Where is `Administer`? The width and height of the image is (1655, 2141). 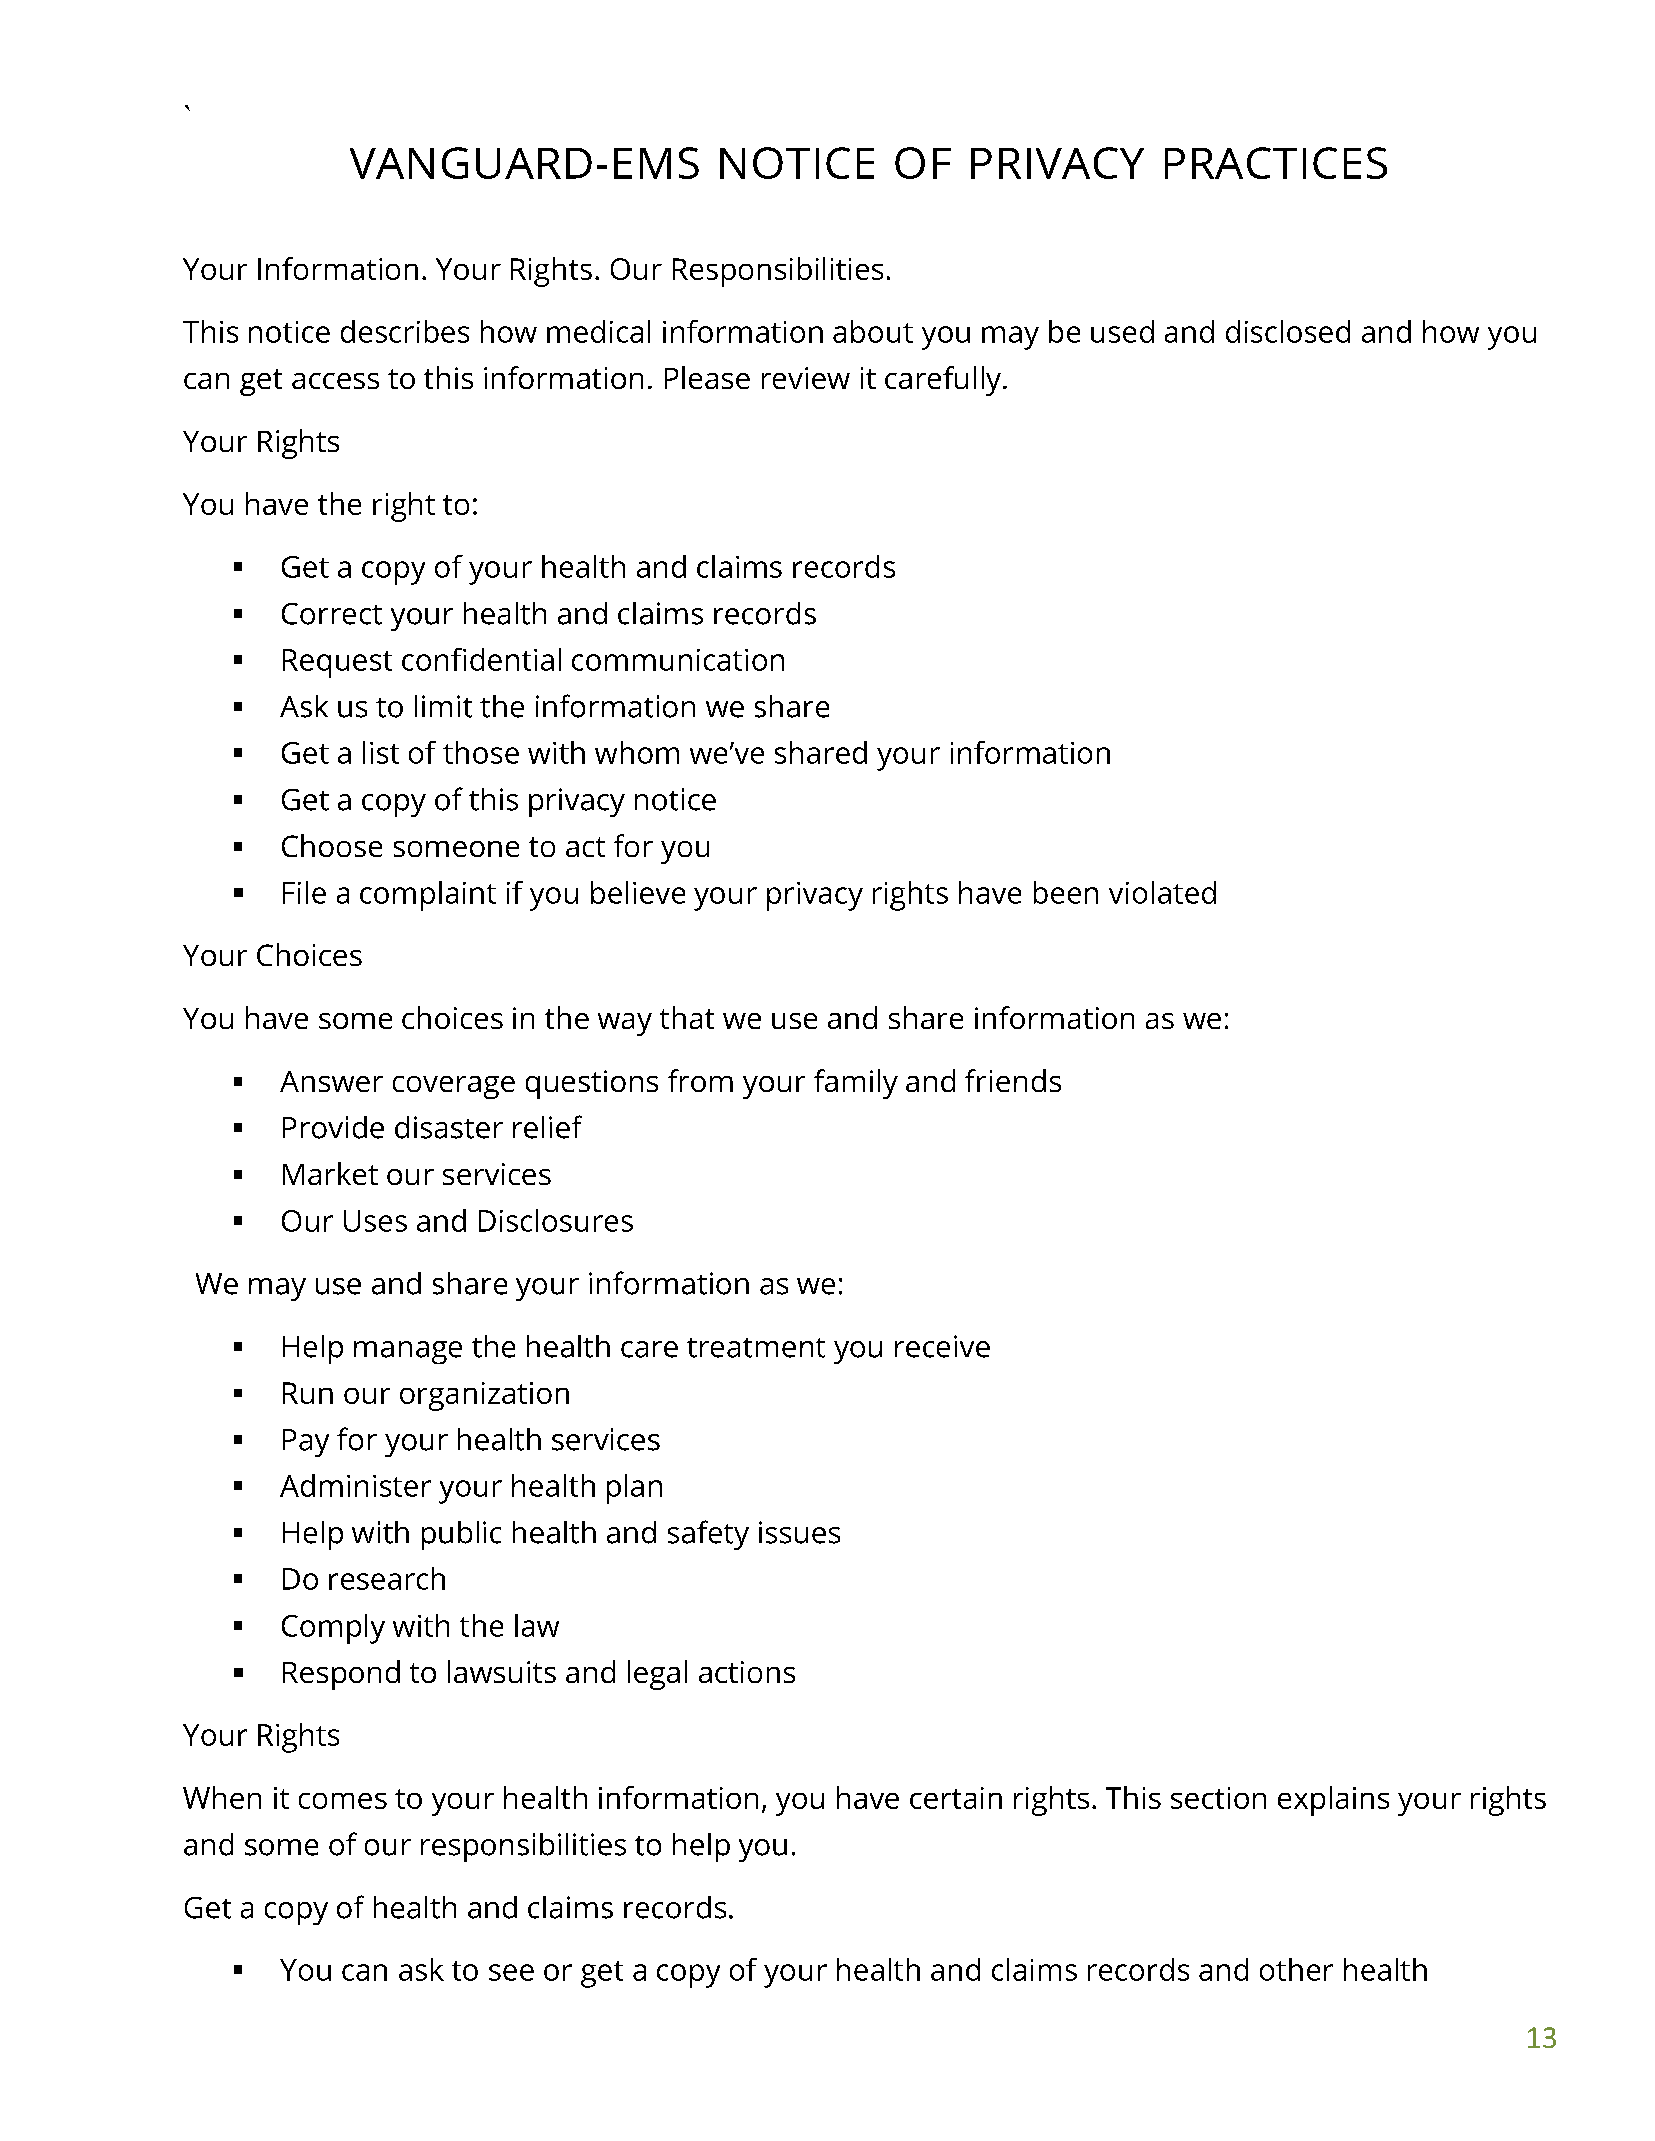 Administer is located at coordinates (355, 1485).
